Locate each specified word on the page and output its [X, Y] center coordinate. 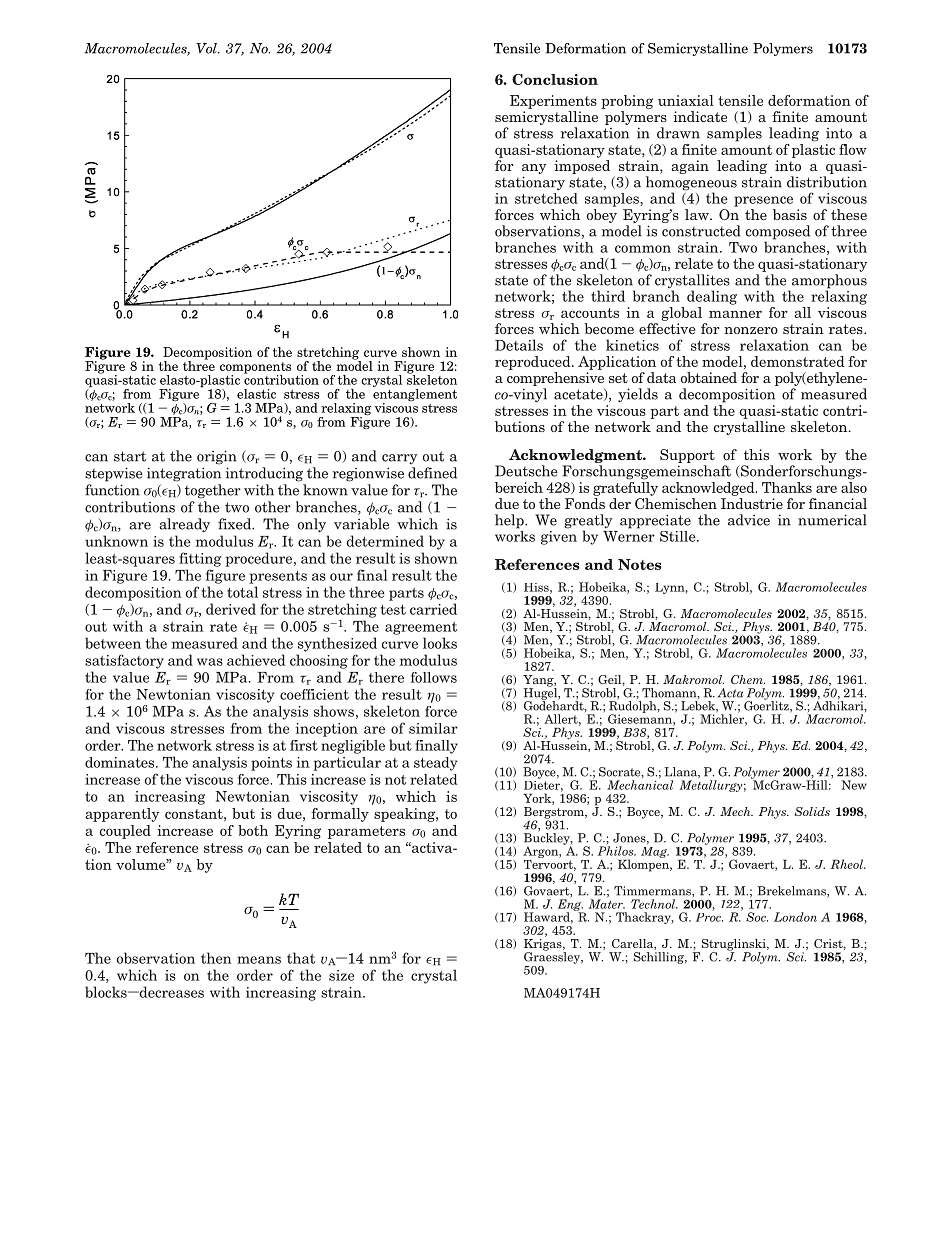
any [534, 169]
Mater [607, 903]
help [510, 521]
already [184, 525]
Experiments [553, 102]
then [216, 958]
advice [749, 520]
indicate [700, 116]
